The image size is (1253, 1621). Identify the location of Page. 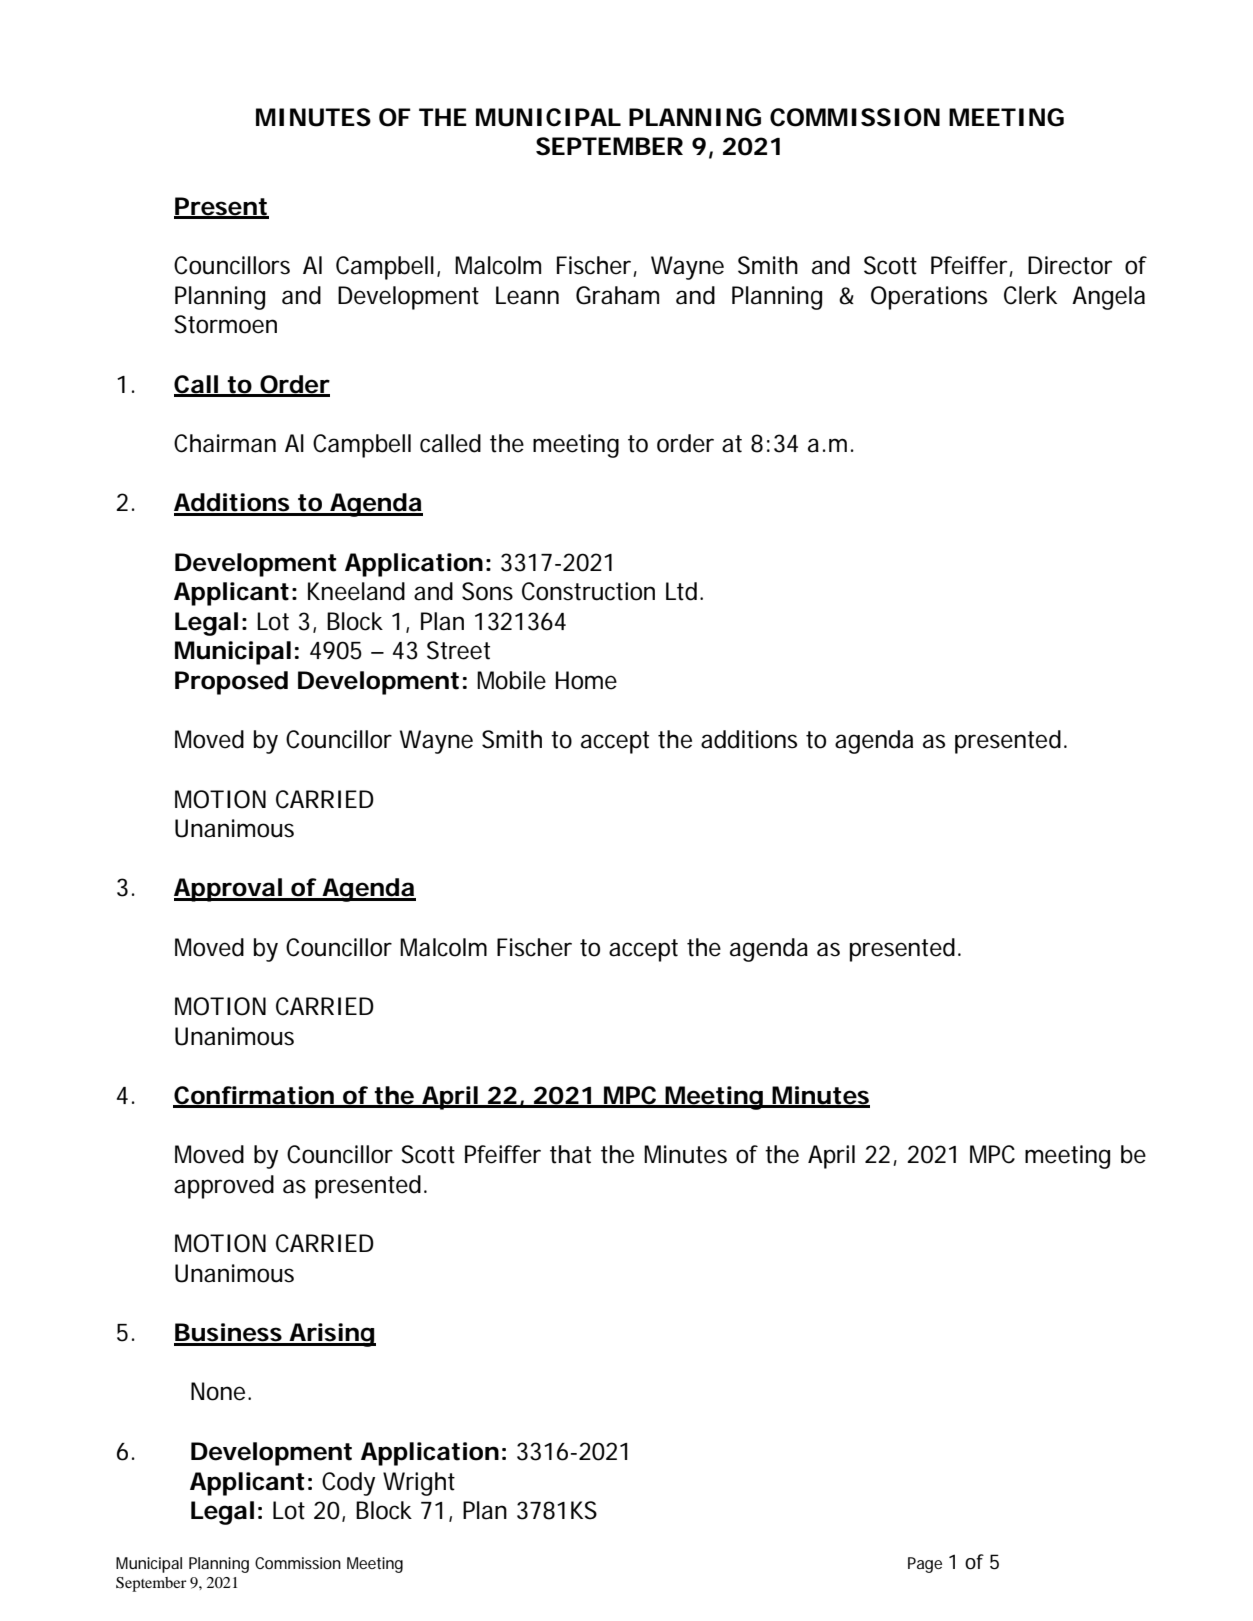
(925, 1565).
